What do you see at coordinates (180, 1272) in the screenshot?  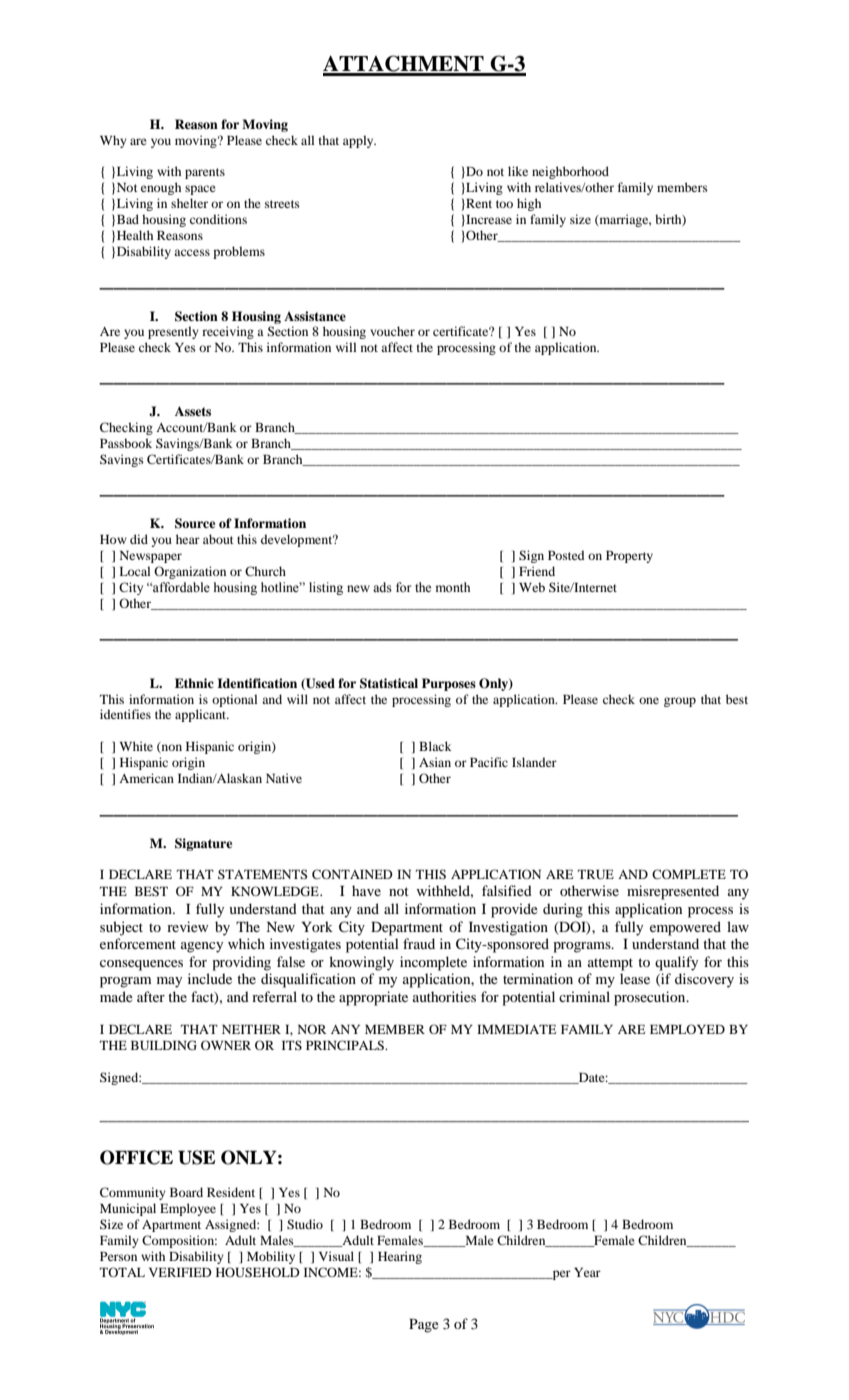 I see `VERIFIED` at bounding box center [180, 1272].
